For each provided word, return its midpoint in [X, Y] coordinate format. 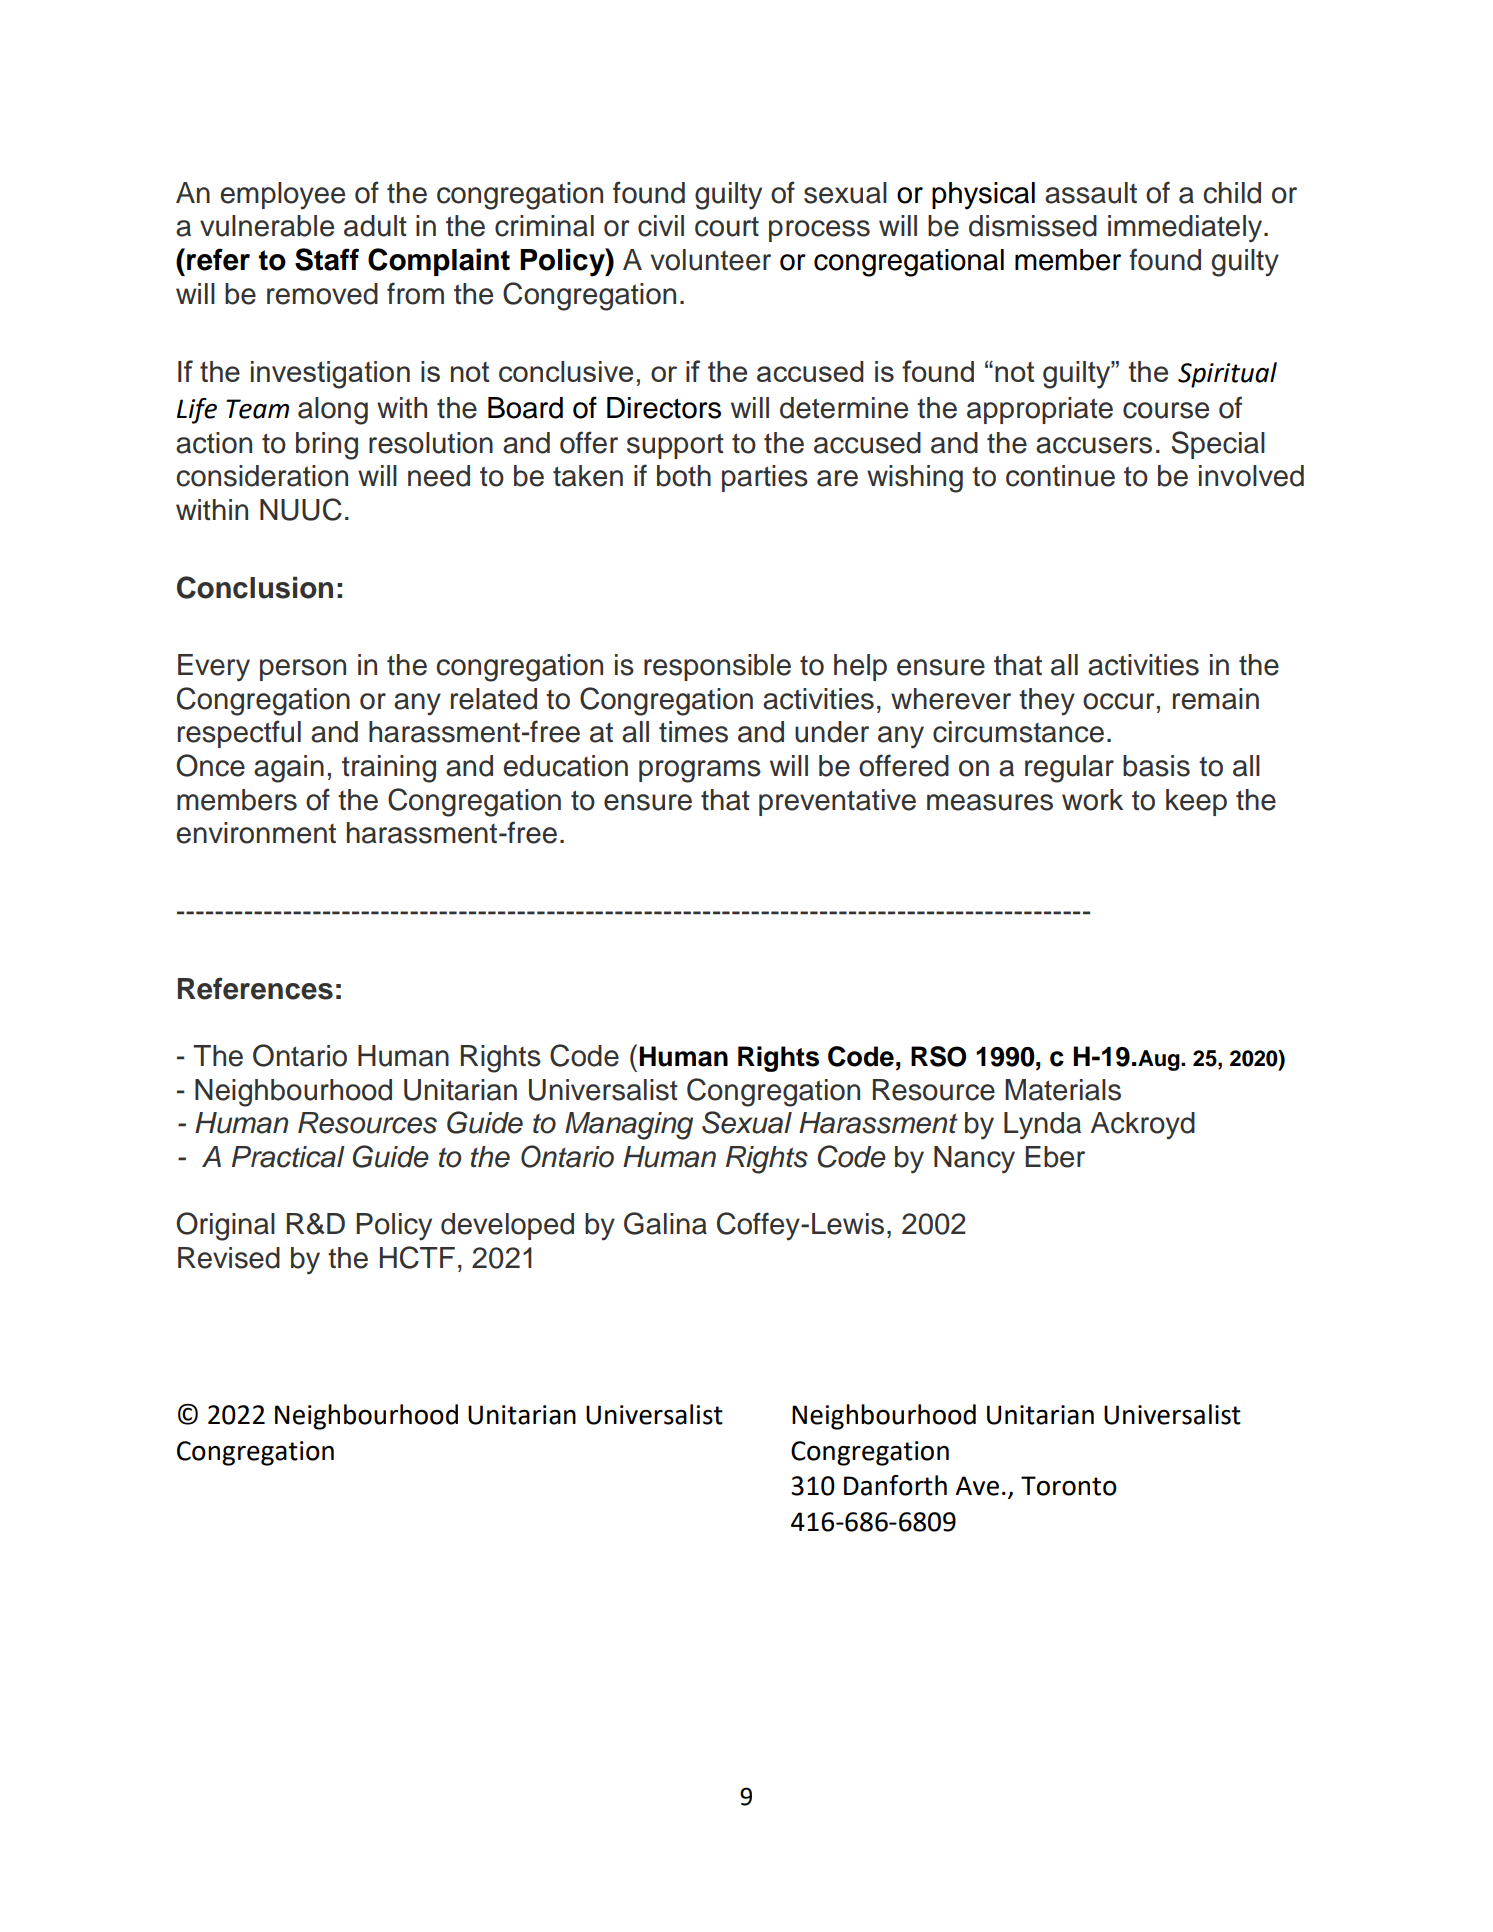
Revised [229, 1258]
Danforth [895, 1485]
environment [256, 833]
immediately [1186, 229]
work [1092, 800]
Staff [327, 259]
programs [700, 771]
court [727, 226]
